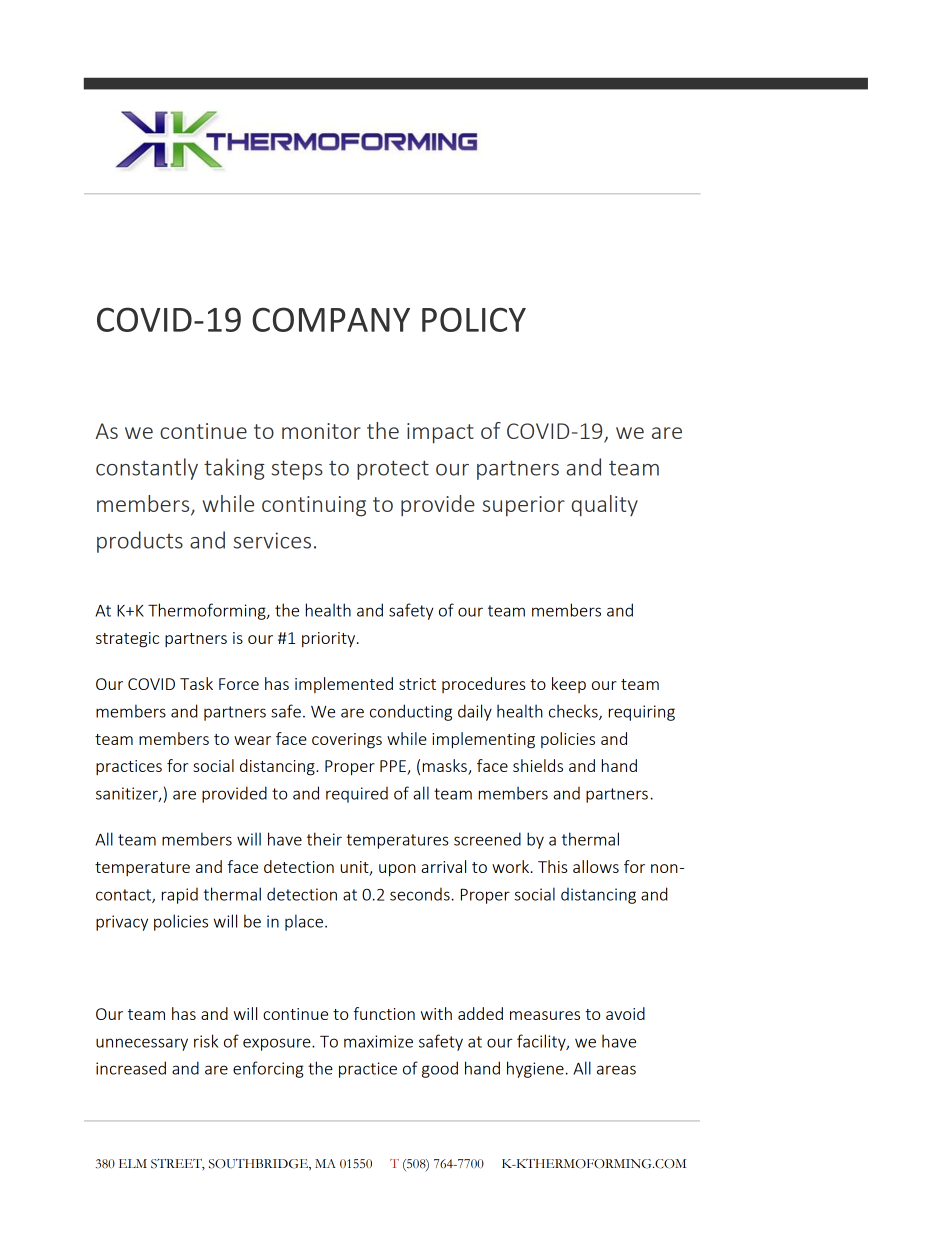  What do you see at coordinates (420, 894) in the document?
I see `seconds` at bounding box center [420, 894].
